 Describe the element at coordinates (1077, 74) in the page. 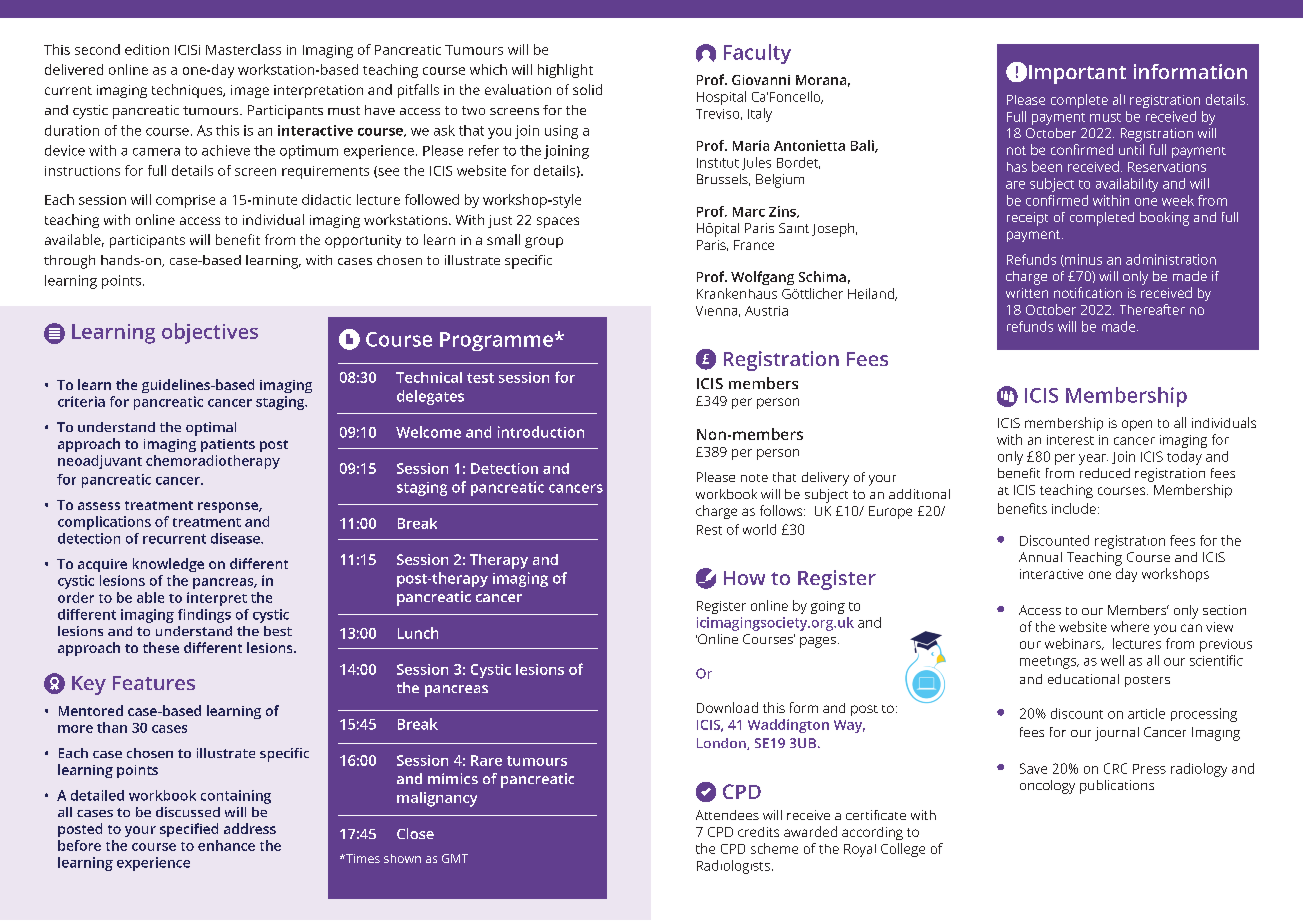

I see `Important` at that location.
